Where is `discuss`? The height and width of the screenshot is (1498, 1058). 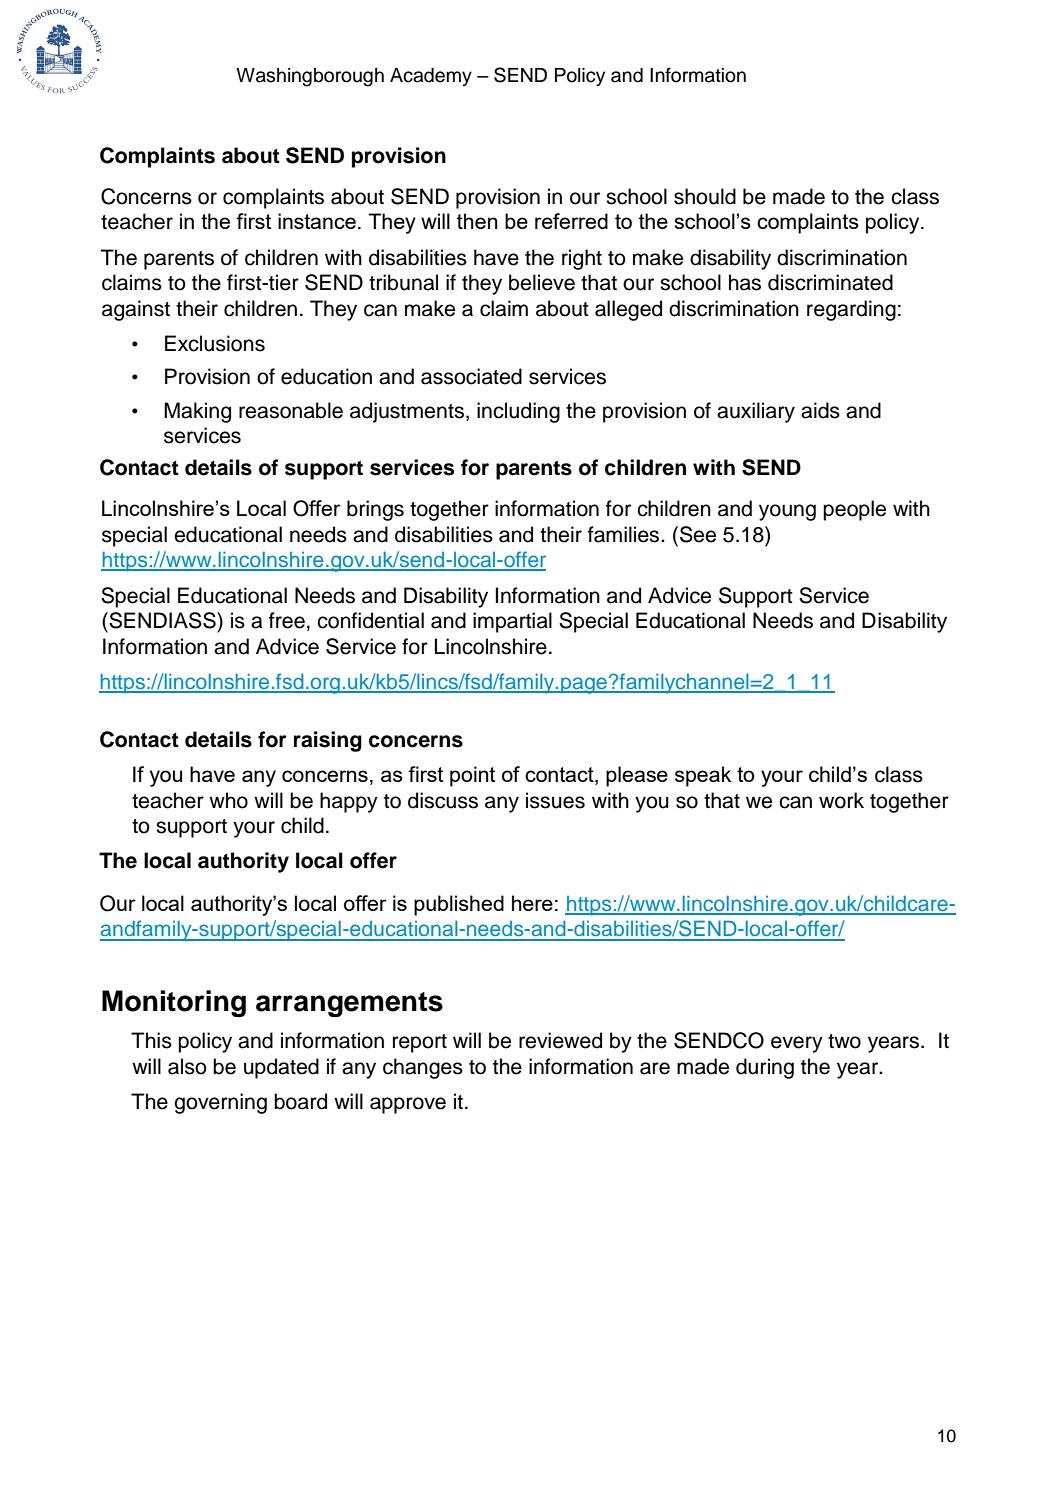 discuss is located at coordinates (443, 800).
